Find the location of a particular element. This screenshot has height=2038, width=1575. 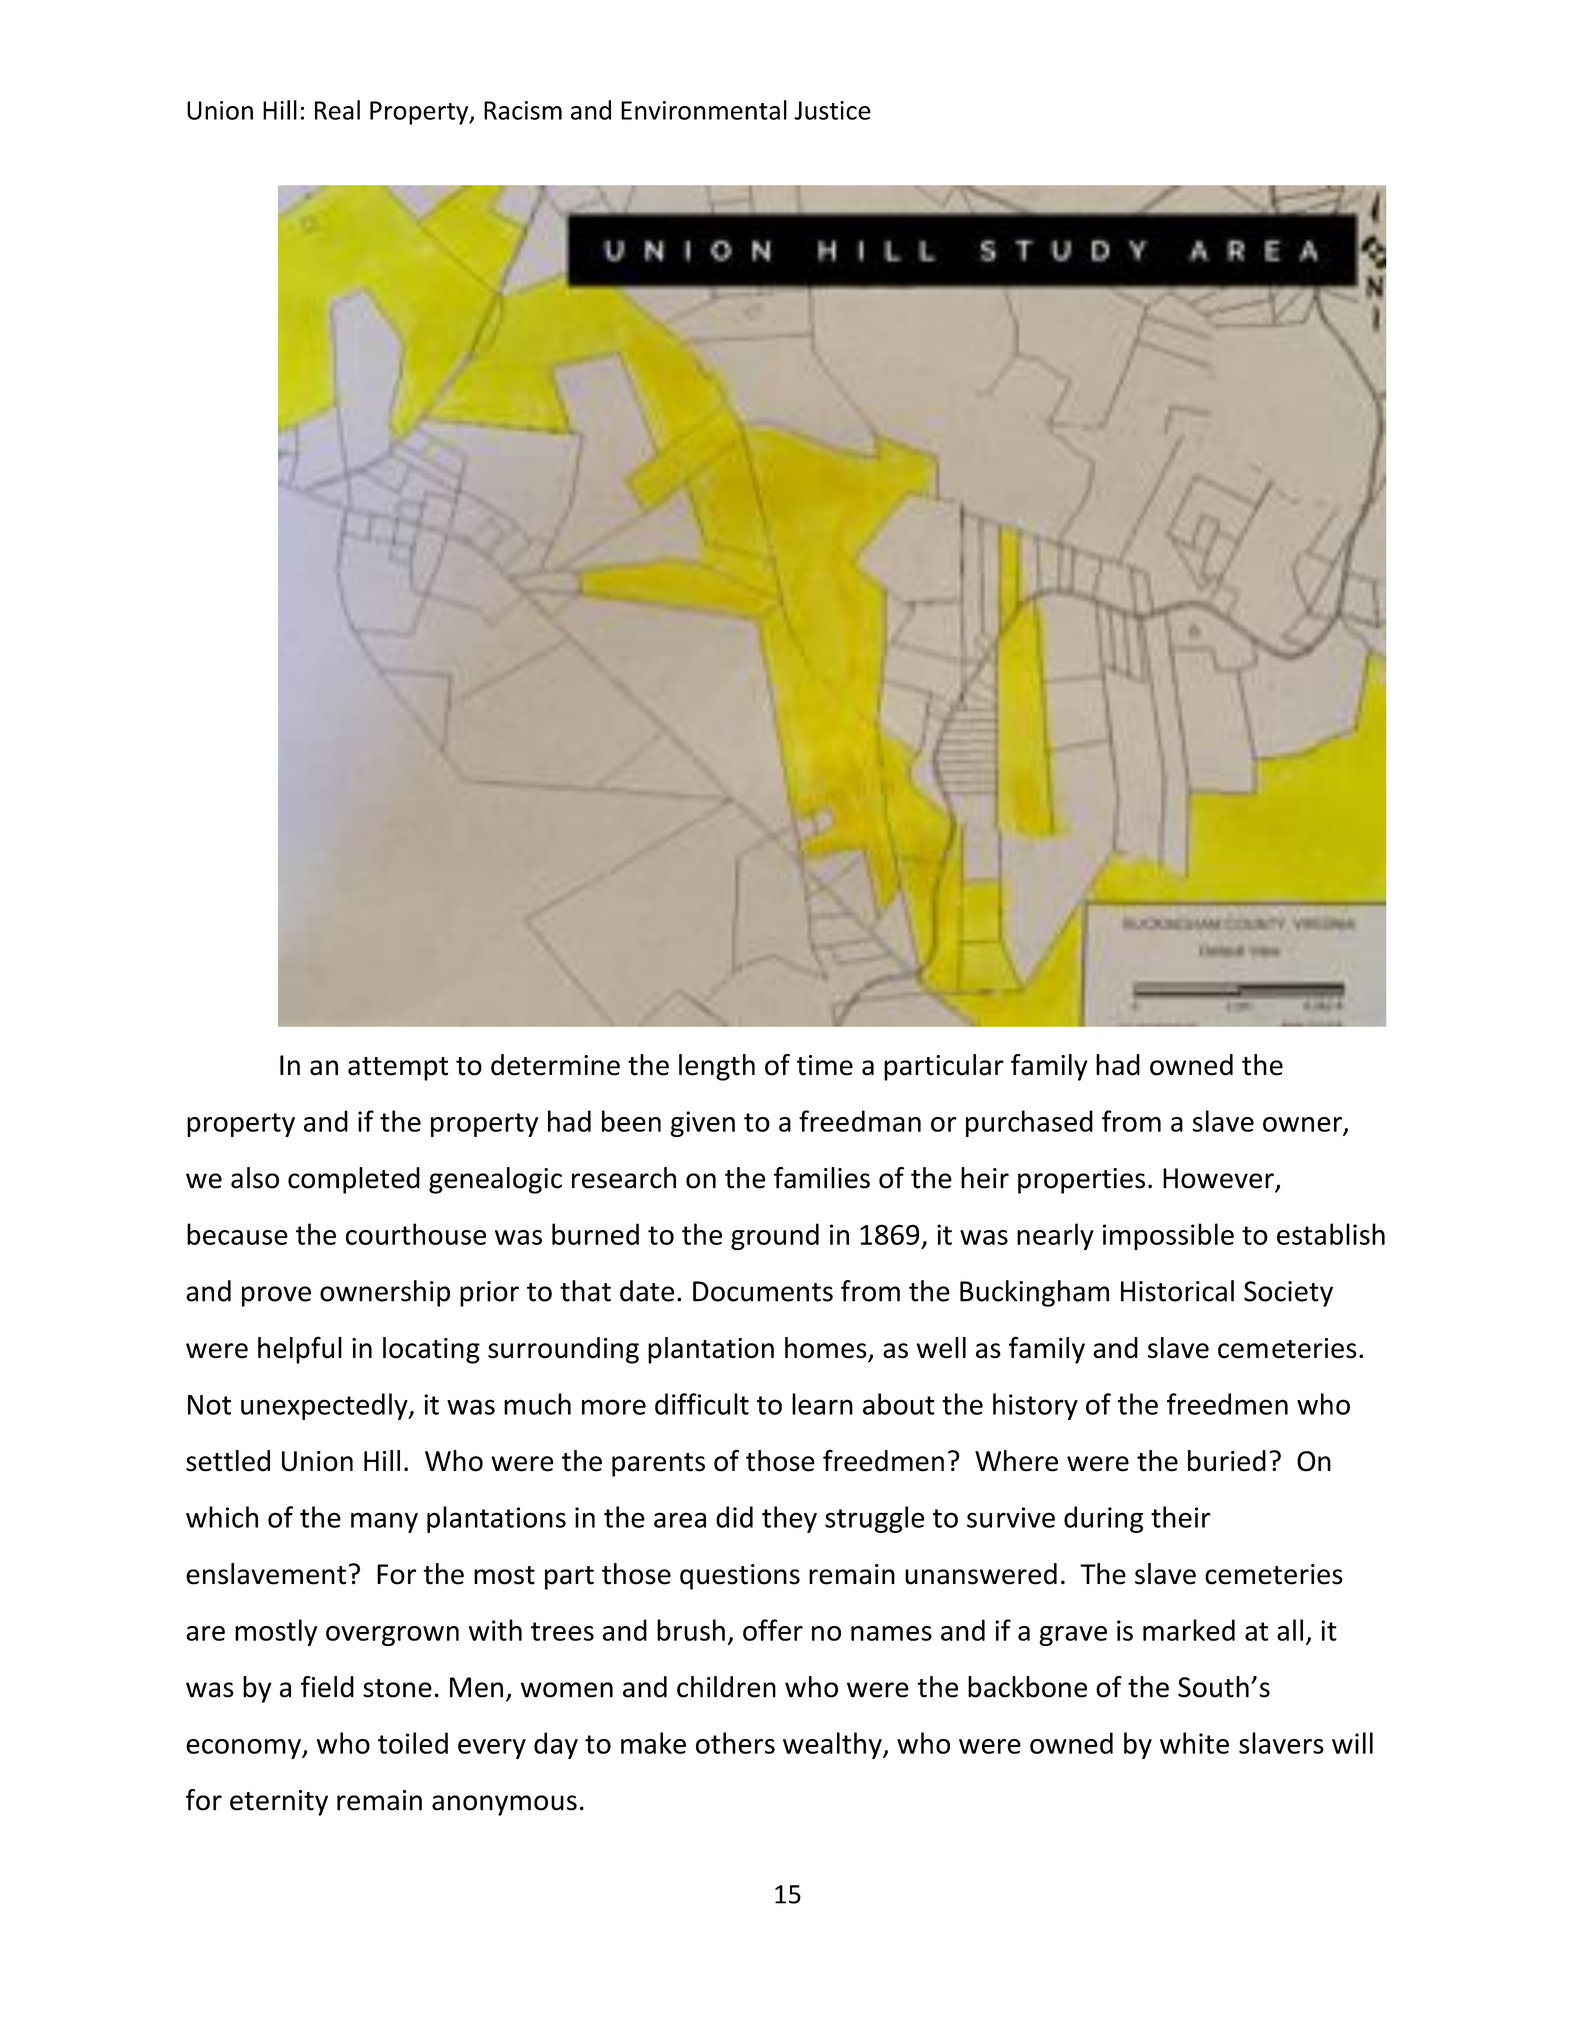

Real is located at coordinates (337, 110).
